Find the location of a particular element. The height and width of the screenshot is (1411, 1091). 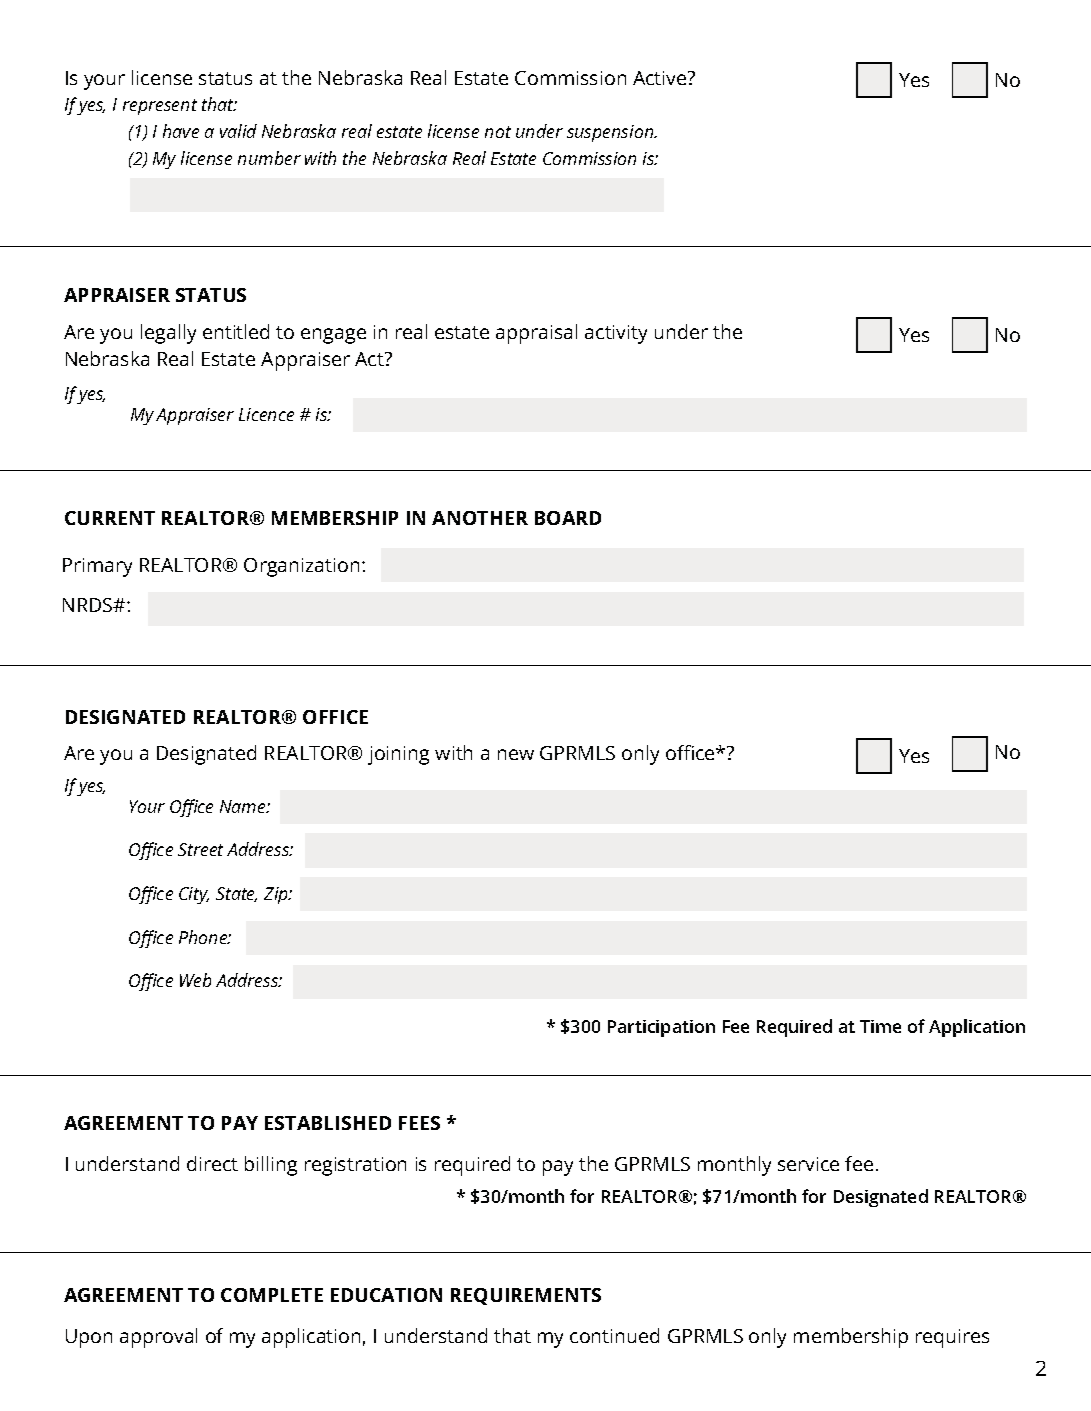

BOARD is located at coordinates (568, 518).
